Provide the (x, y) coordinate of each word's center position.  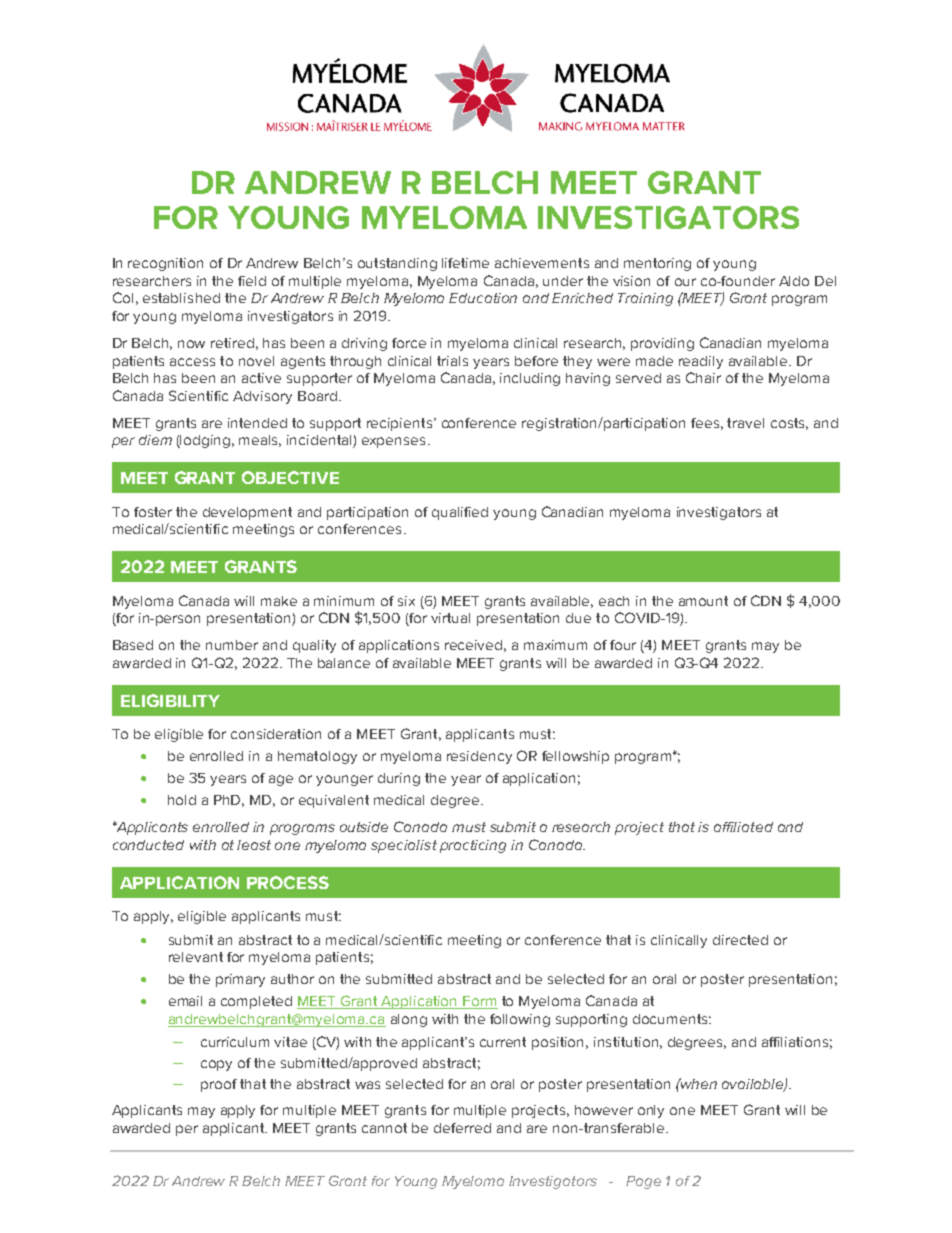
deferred (462, 1128)
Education (483, 298)
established (181, 298)
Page (643, 1182)
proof (219, 1085)
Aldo (794, 281)
